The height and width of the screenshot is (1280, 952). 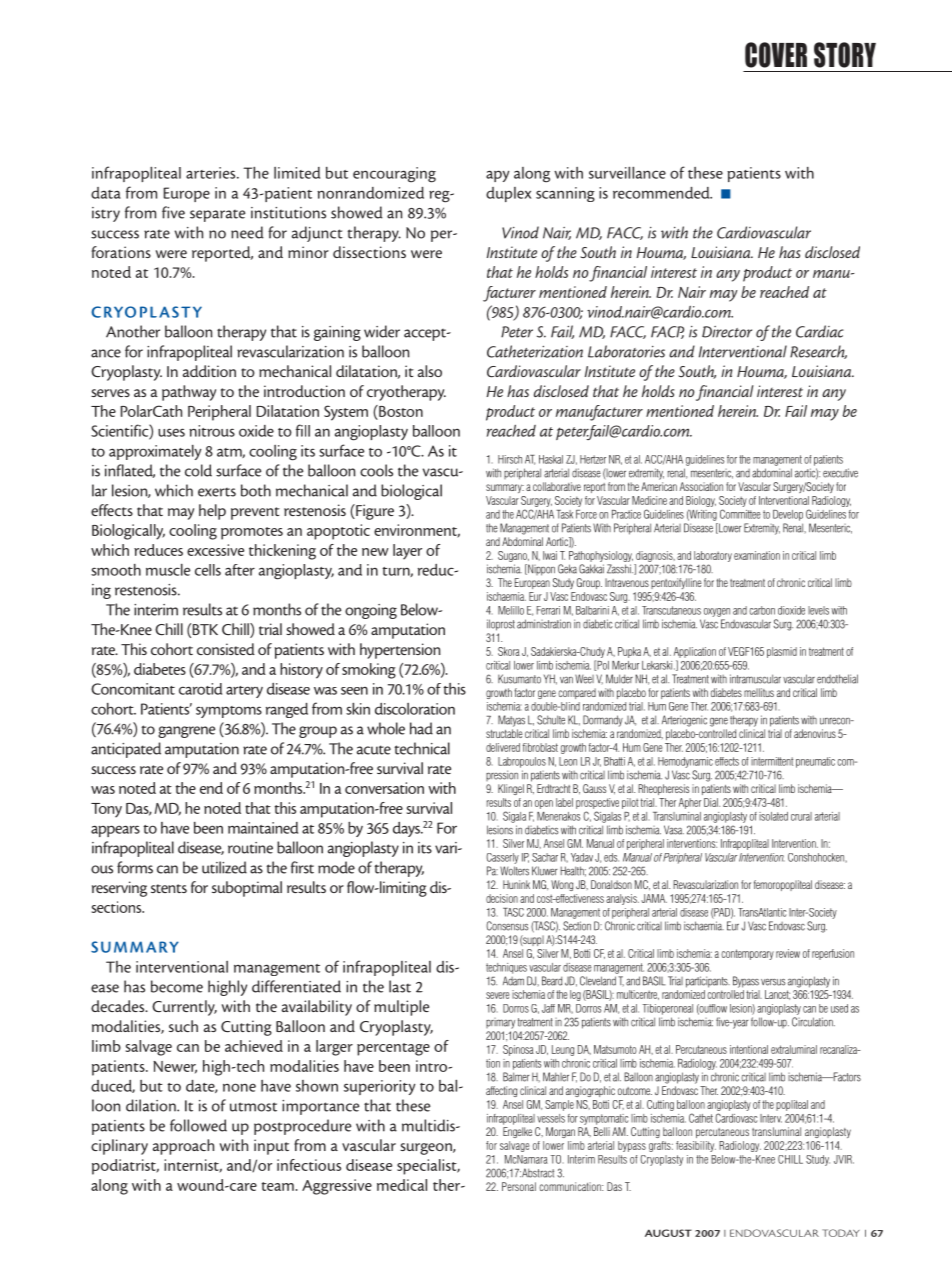 What do you see at coordinates (776, 55) in the screenshot?
I see `COVER` at bounding box center [776, 55].
